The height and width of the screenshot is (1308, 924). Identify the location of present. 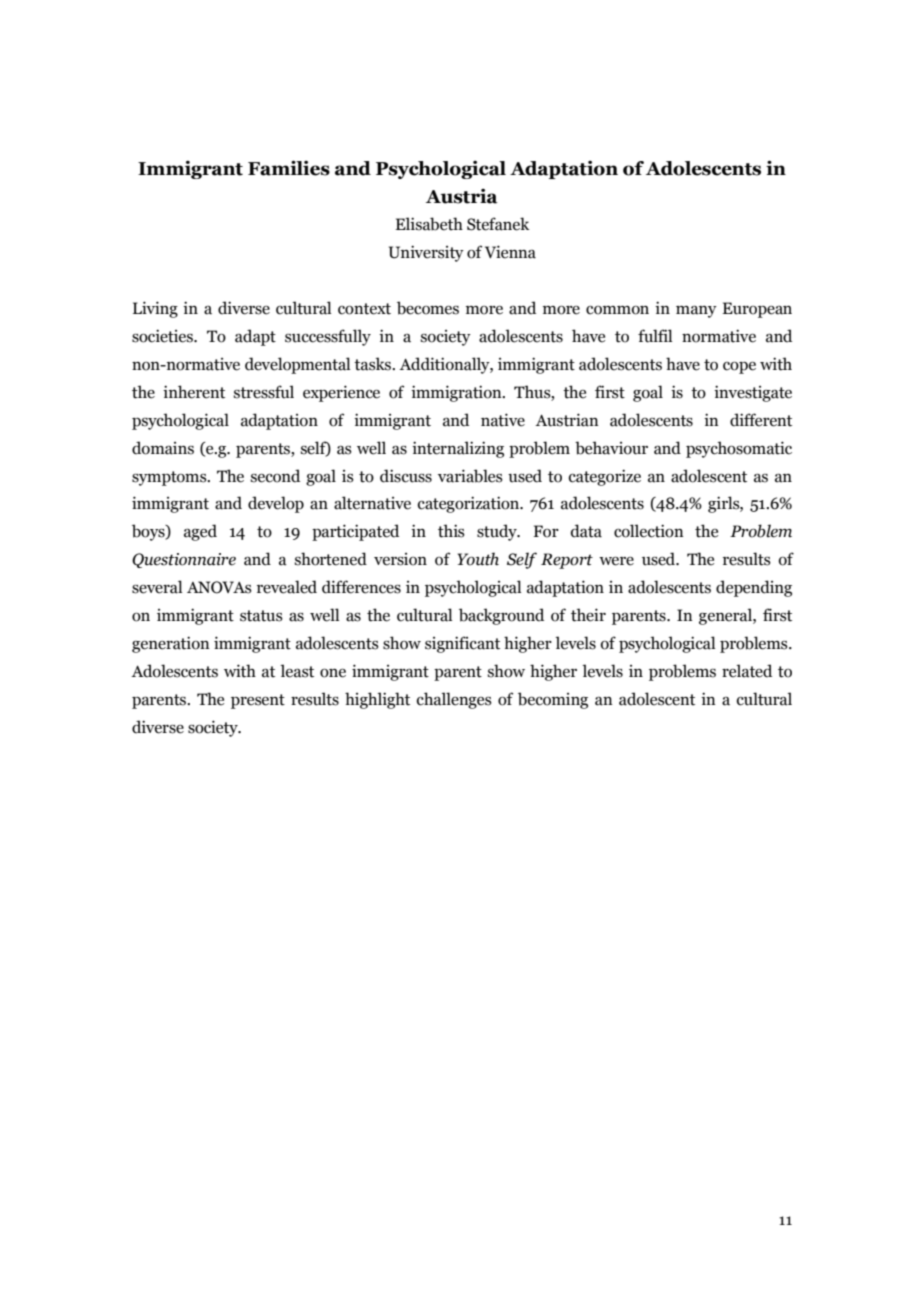
(258, 701).
